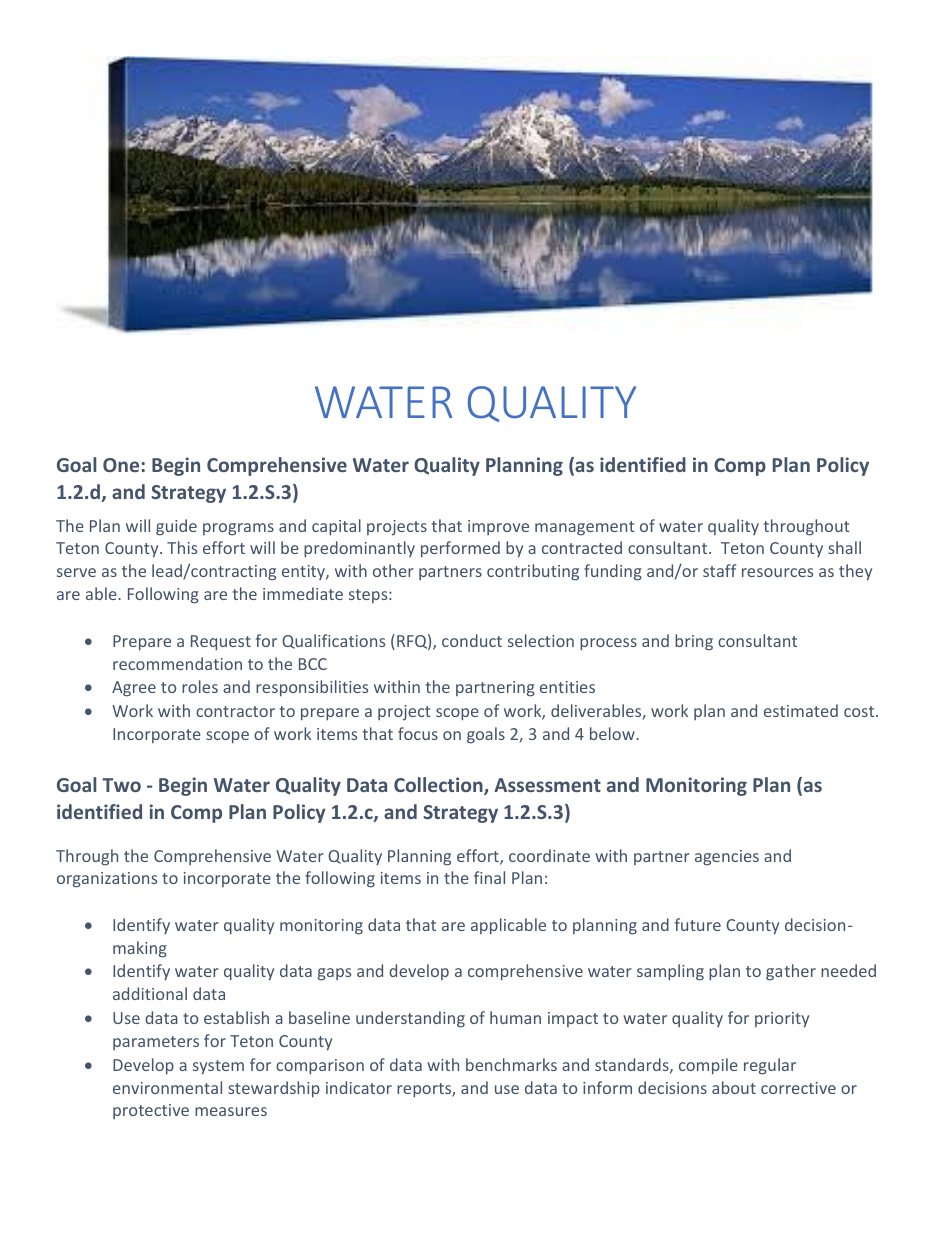 Image resolution: width=952 pixels, height=1233 pixels. I want to click on Collection, so click(439, 786).
